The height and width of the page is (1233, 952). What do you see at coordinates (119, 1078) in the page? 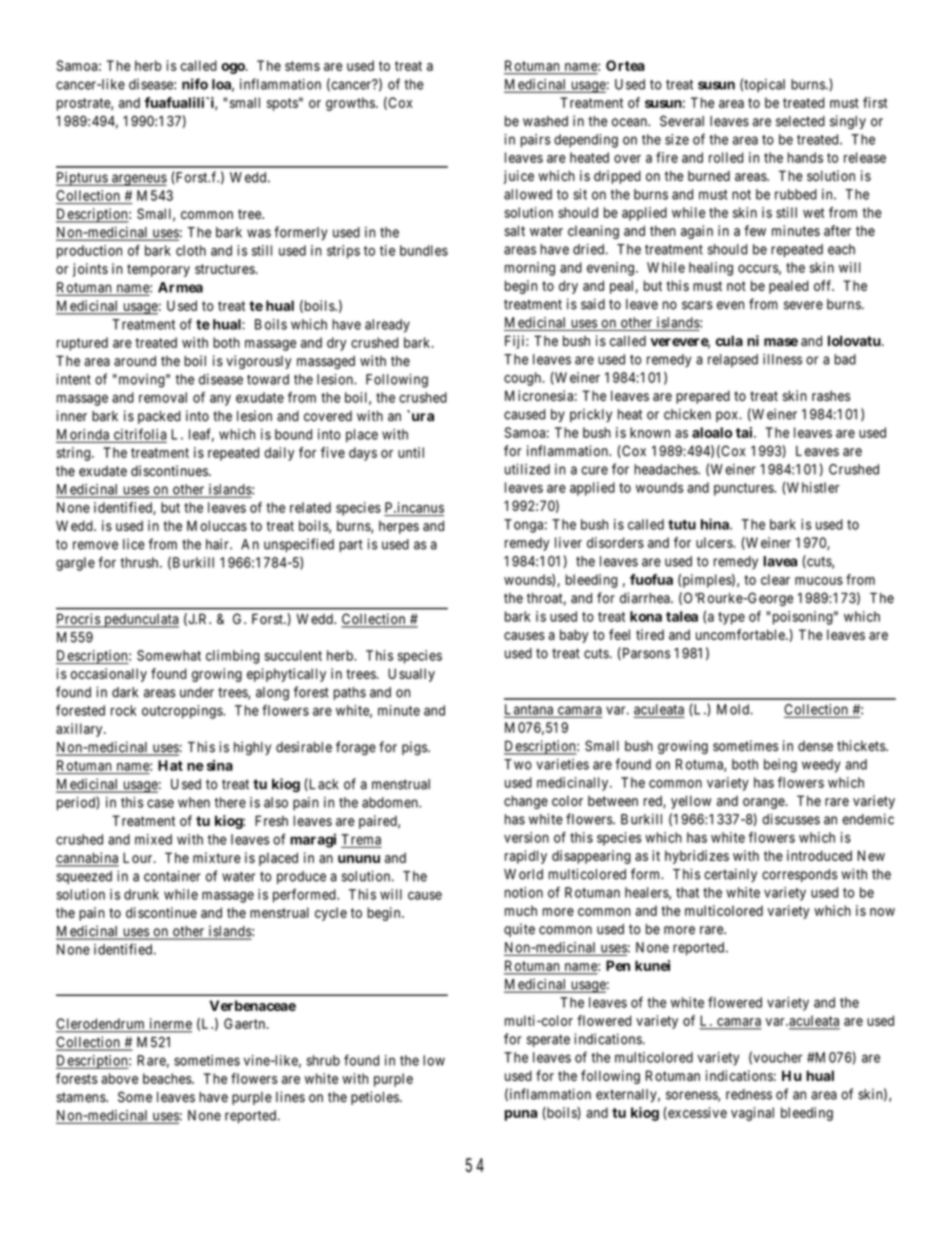
I see `above` at bounding box center [119, 1078].
